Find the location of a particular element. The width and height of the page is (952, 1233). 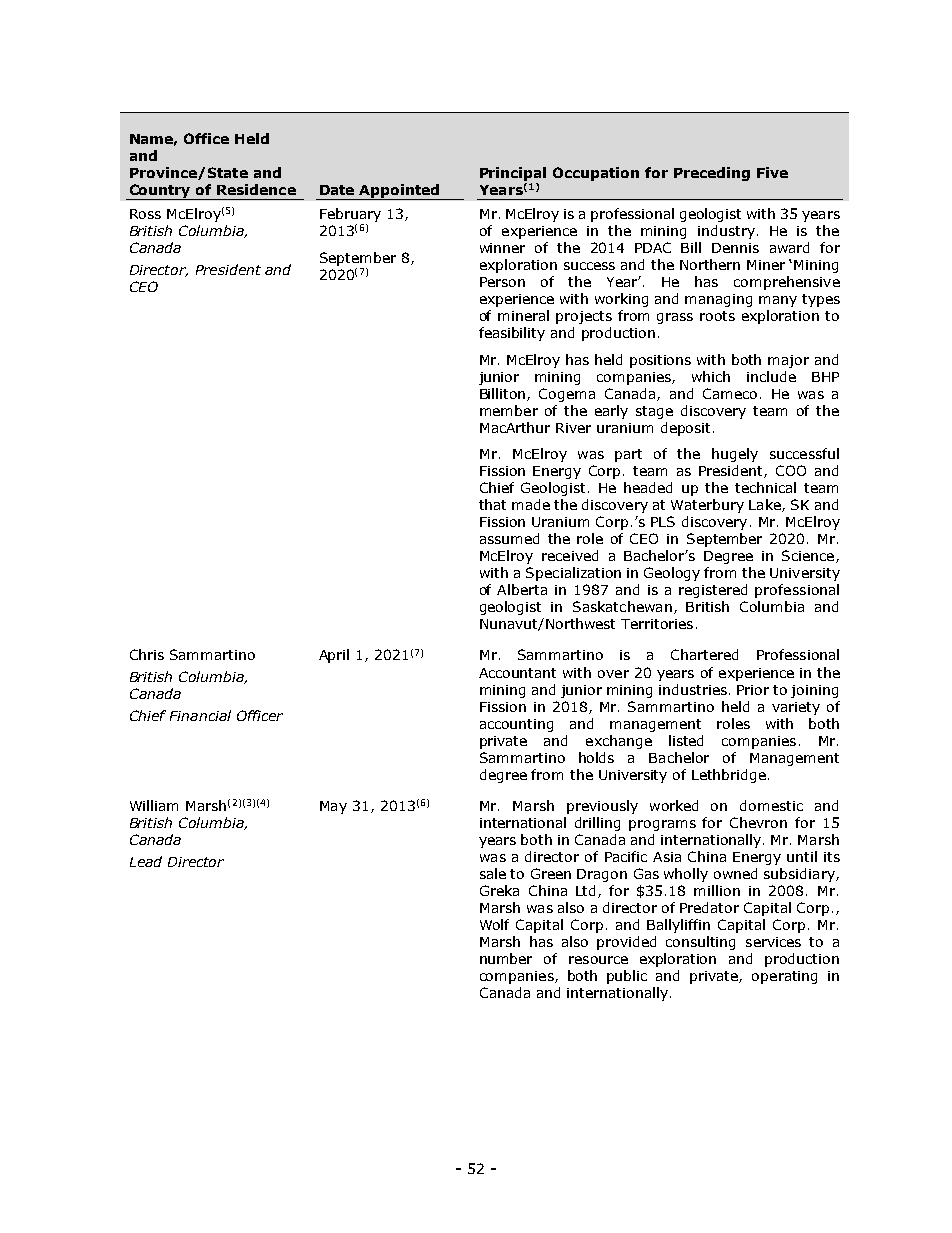

Residence is located at coordinates (256, 189).
